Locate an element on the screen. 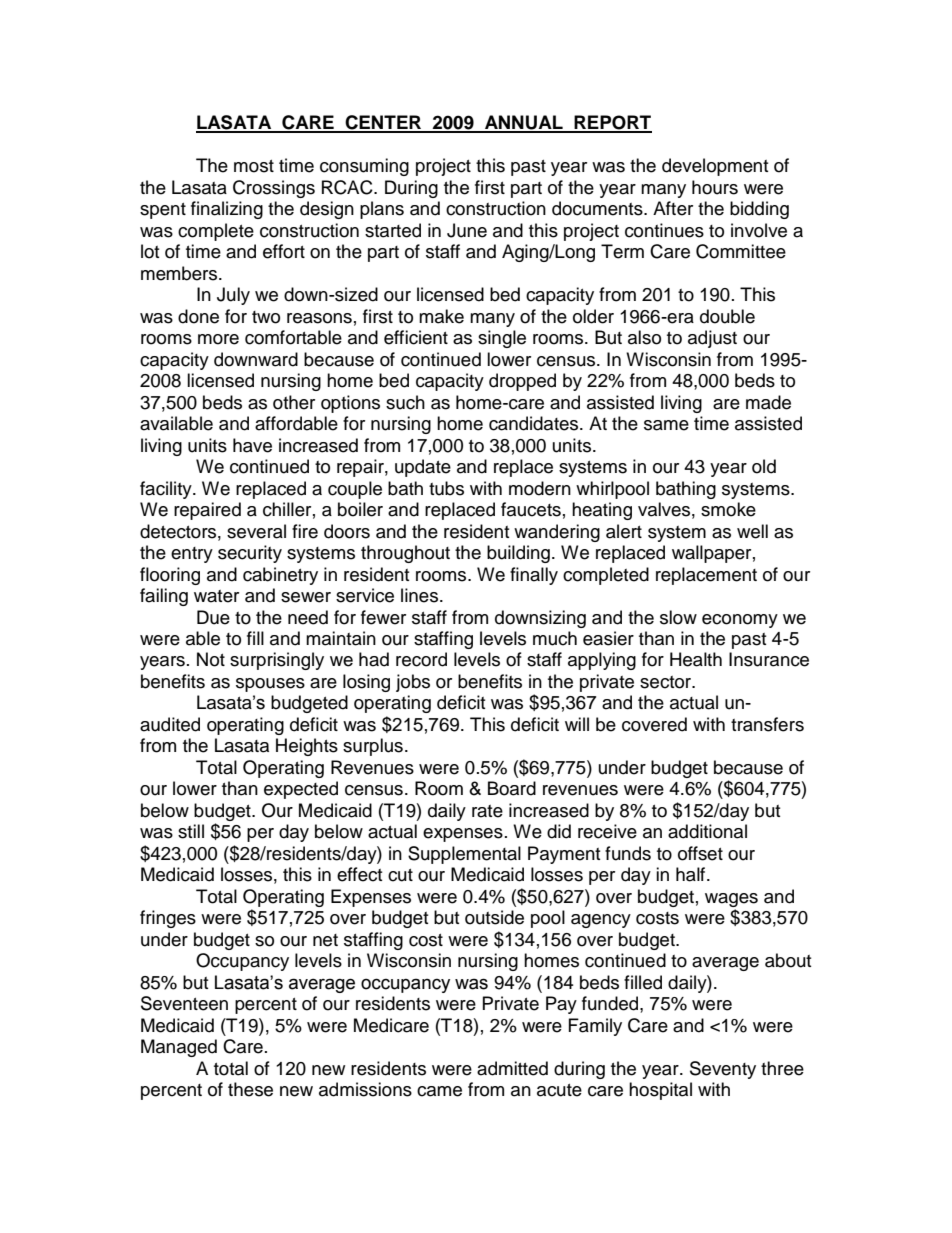 The height and width of the screenshot is (1233, 952). have is located at coordinates (252, 445).
